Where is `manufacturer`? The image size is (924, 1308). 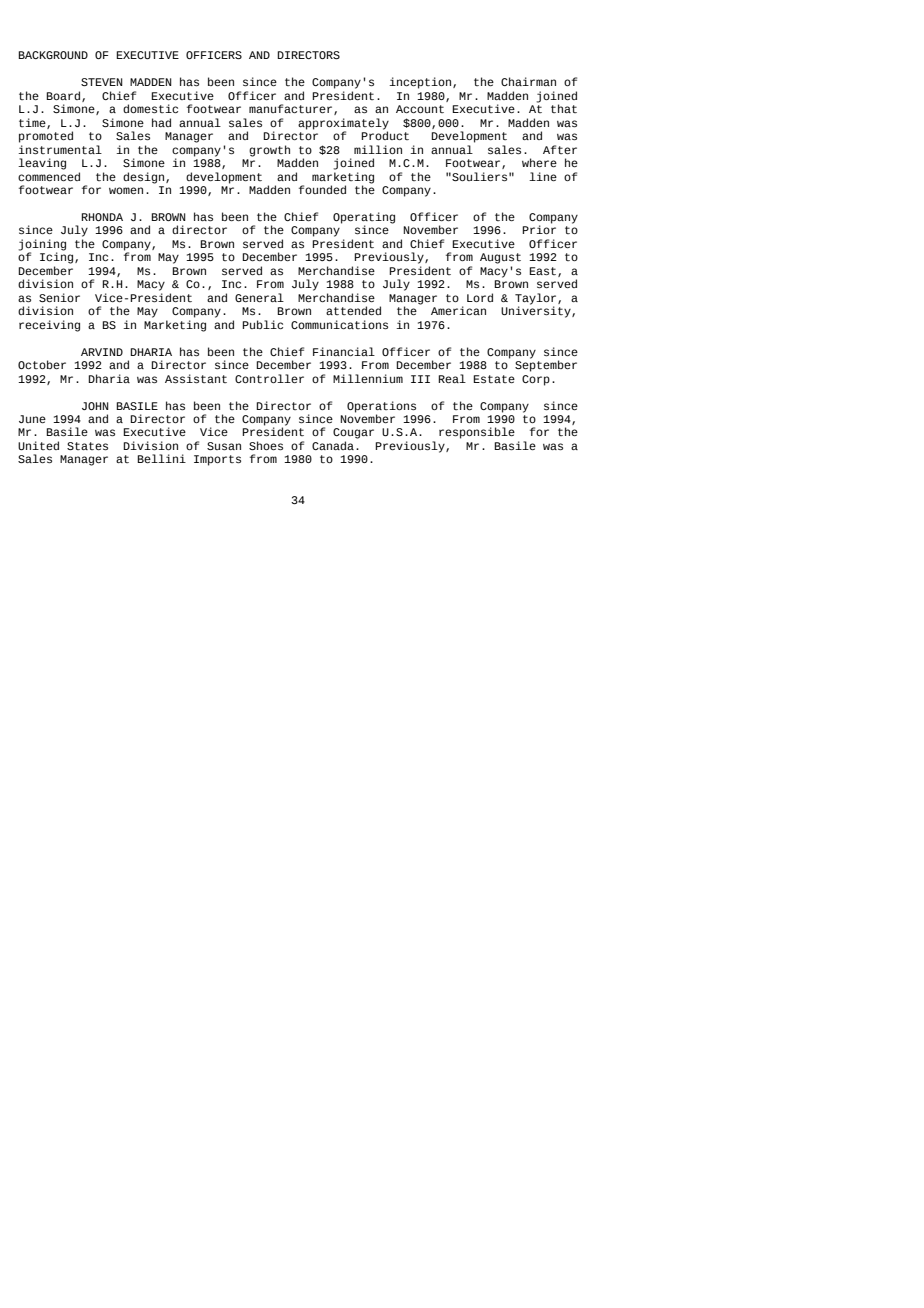
manufacturer is located at coordinates (292, 109).
